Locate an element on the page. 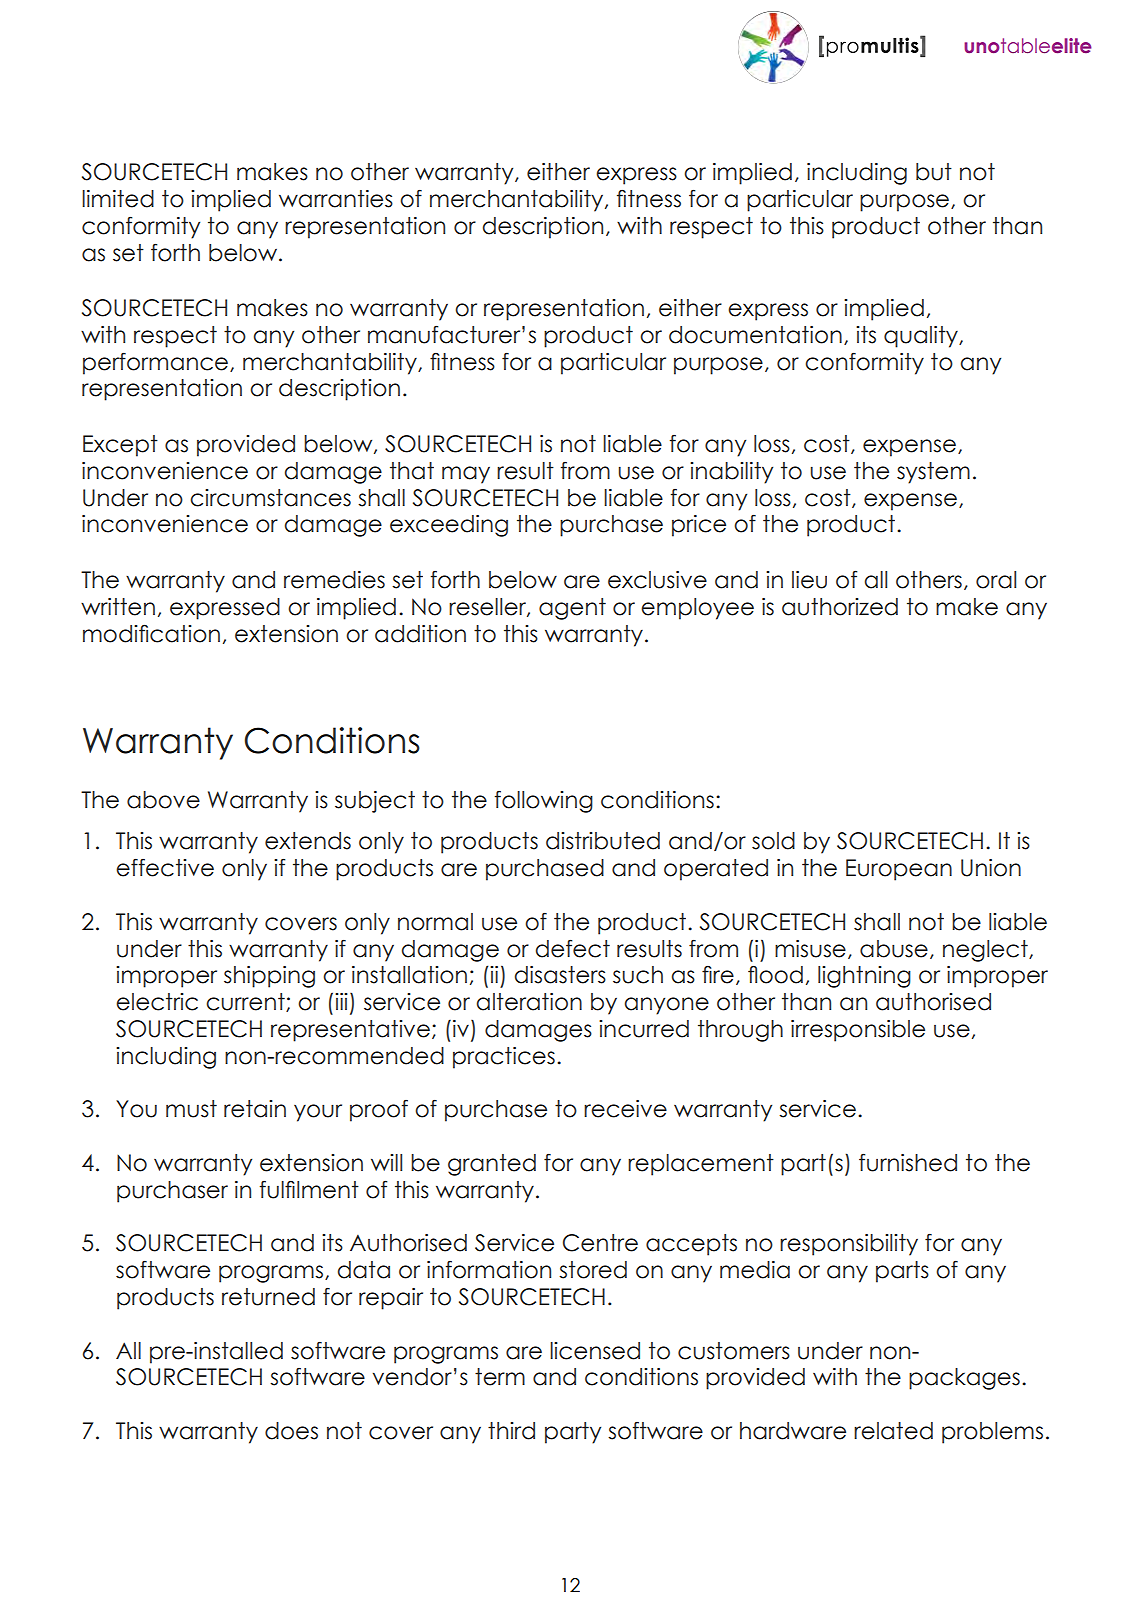  related is located at coordinates (893, 1431).
